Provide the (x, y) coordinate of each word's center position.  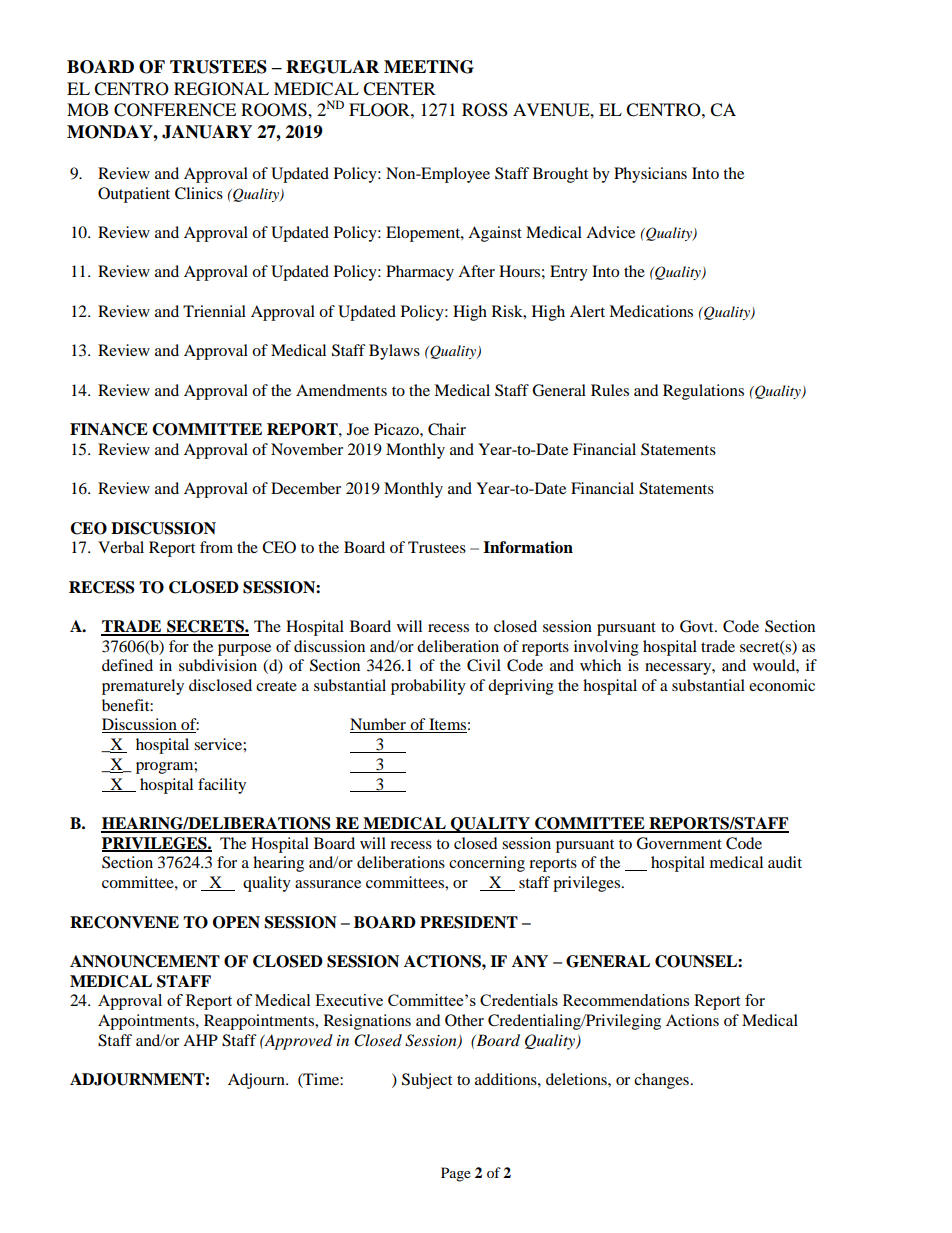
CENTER (399, 89)
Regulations (703, 392)
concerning (487, 864)
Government (679, 843)
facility (222, 786)
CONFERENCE (175, 110)
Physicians (650, 175)
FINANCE (109, 429)
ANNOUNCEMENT (145, 961)
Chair (447, 429)
